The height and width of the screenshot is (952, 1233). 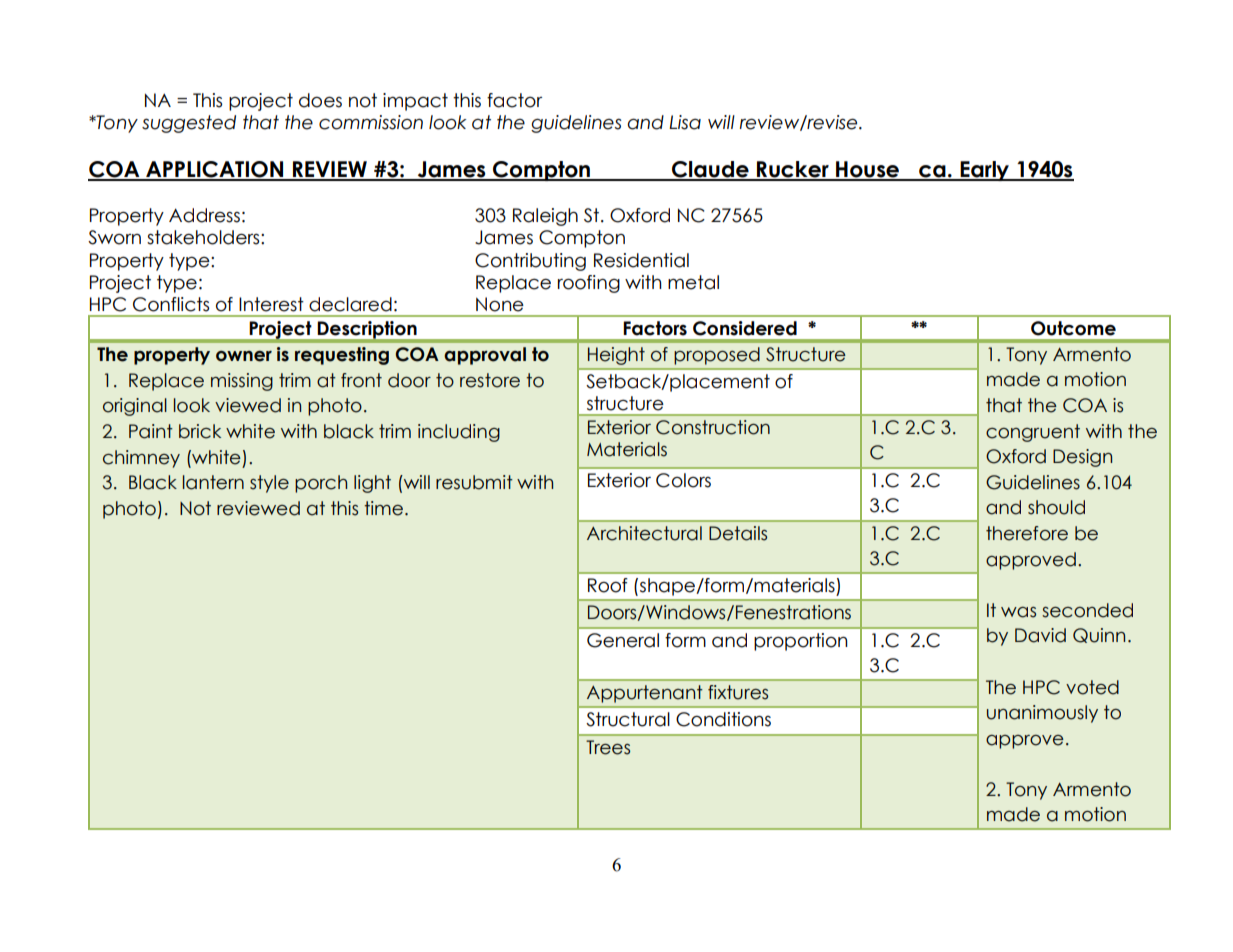 I want to click on was, so click(x=1018, y=612).
